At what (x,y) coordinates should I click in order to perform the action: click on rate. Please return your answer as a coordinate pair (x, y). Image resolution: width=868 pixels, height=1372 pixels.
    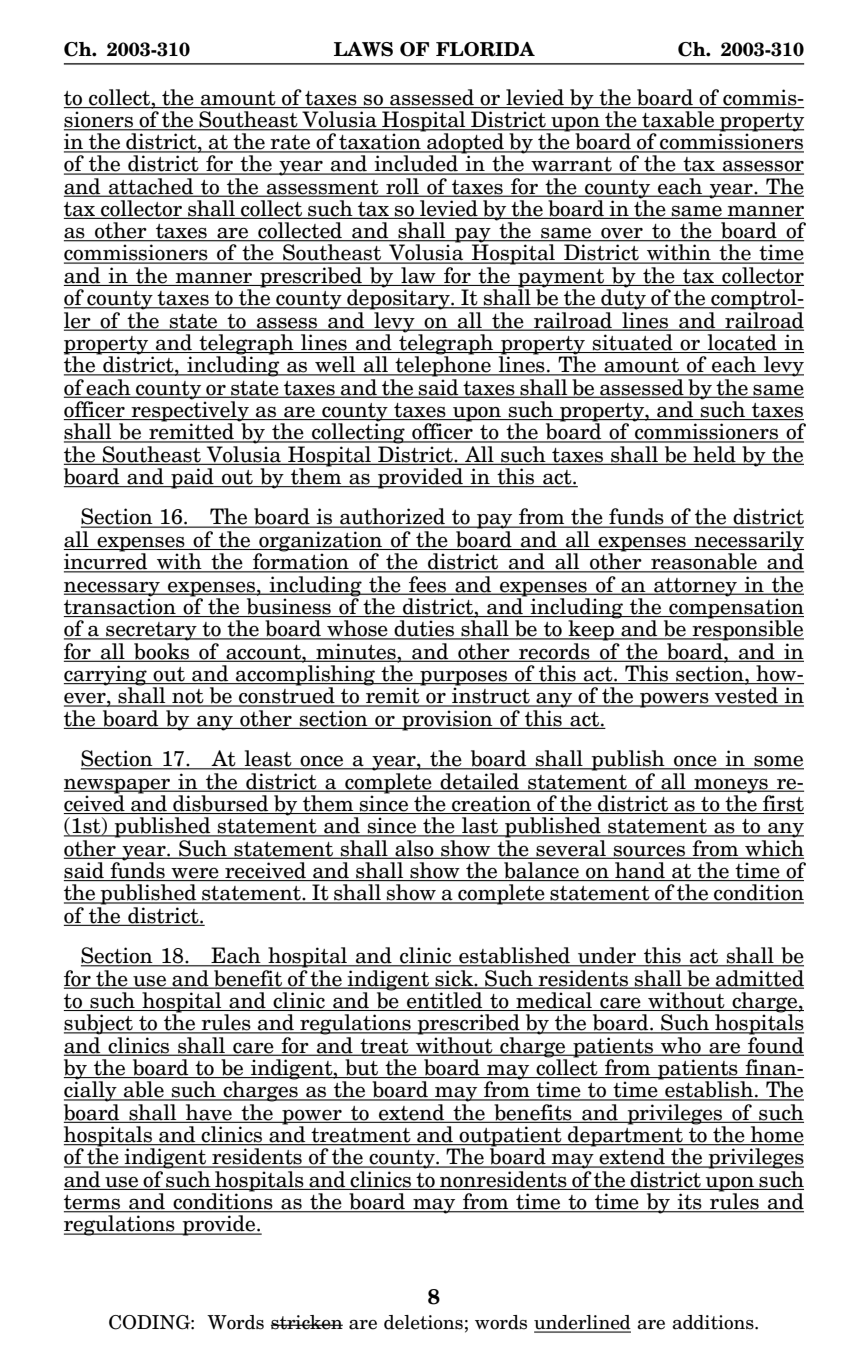
    Looking at the image, I should click on (291, 143).
